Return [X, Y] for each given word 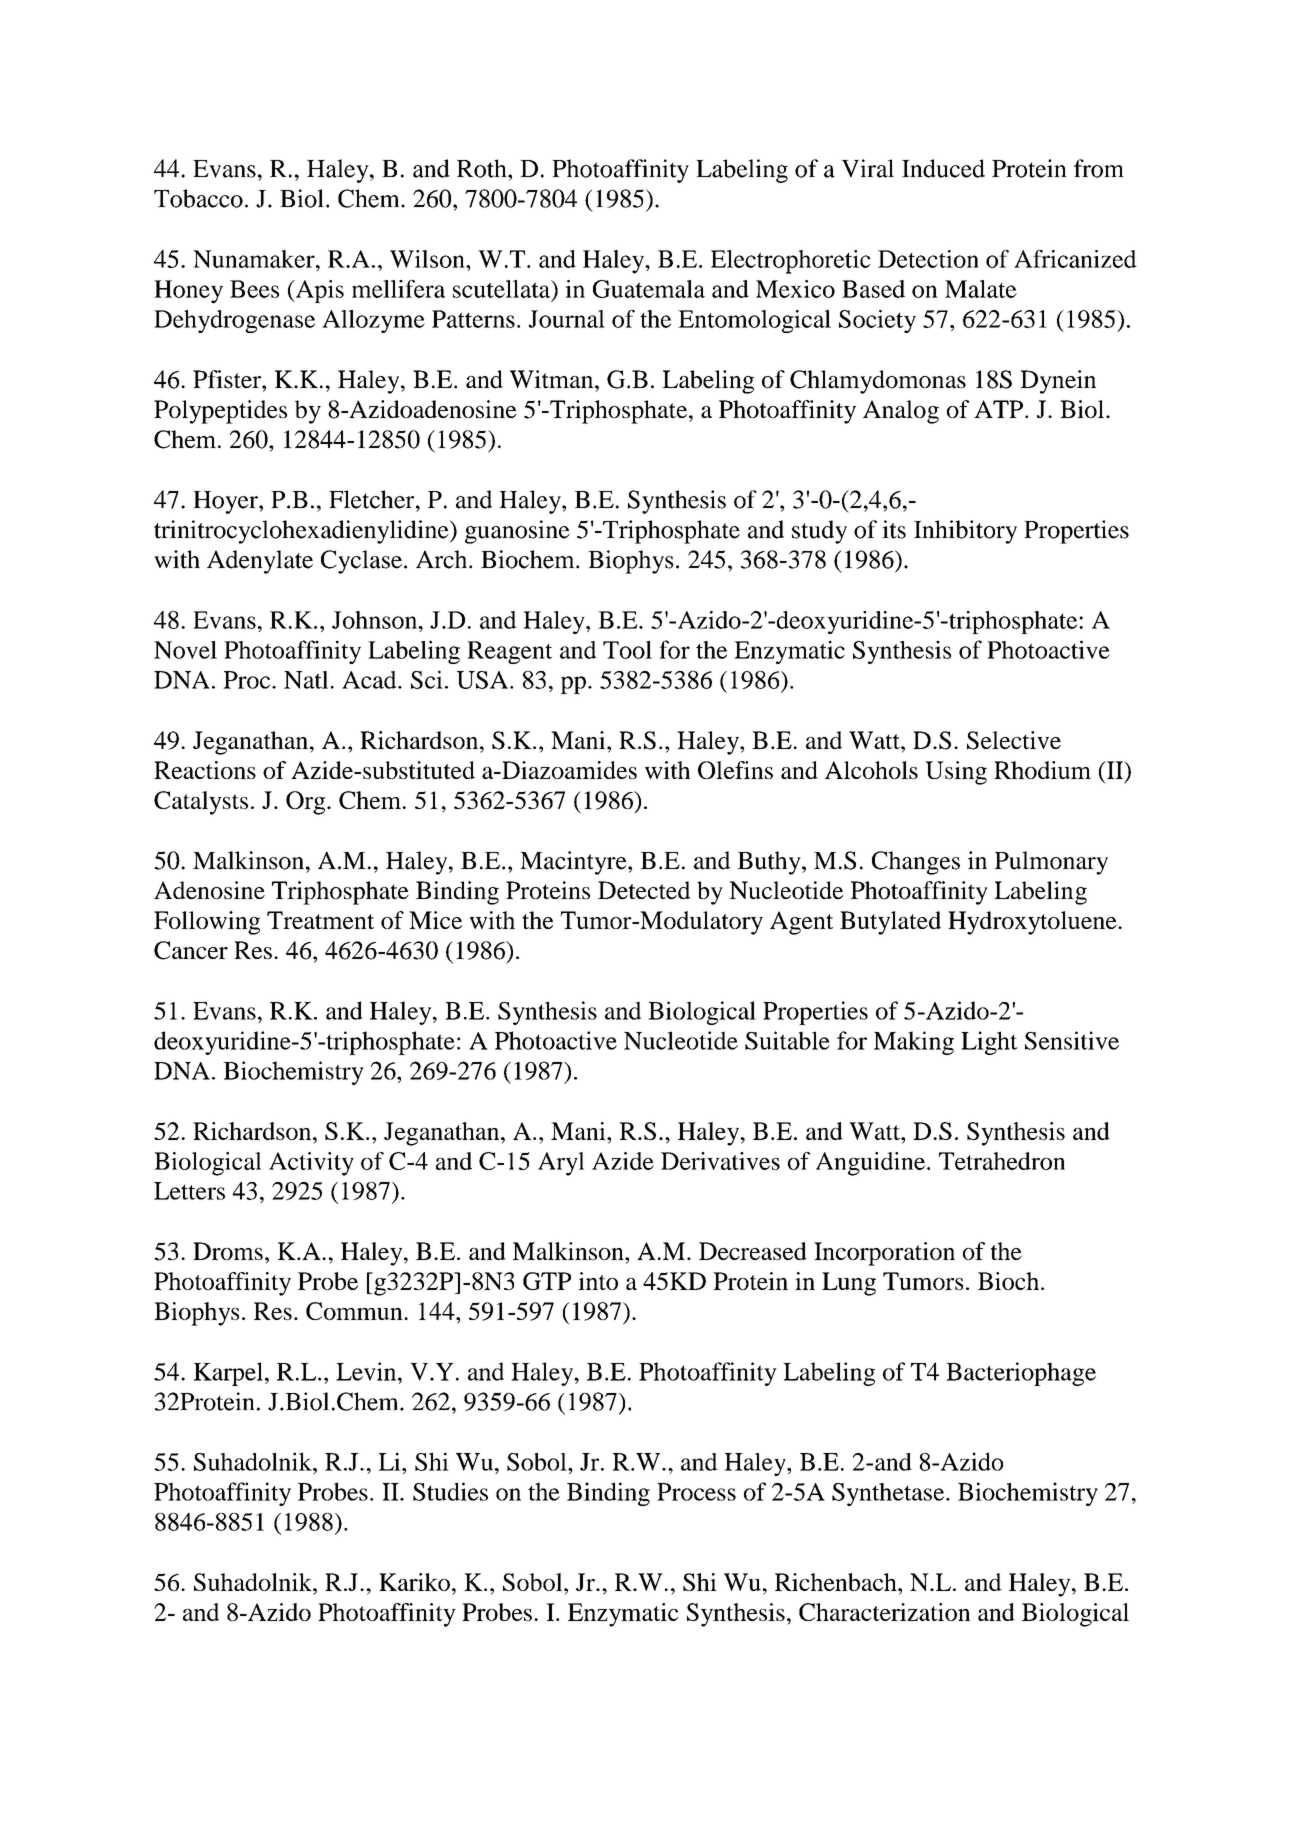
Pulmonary [1051, 863]
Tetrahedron [1002, 1161]
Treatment [320, 920]
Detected [644, 890]
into [598, 1281]
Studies [450, 1491]
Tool [627, 650]
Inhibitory [965, 532]
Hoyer [226, 502]
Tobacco [198, 198]
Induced [943, 168]
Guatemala [649, 289]
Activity [311, 1164]
